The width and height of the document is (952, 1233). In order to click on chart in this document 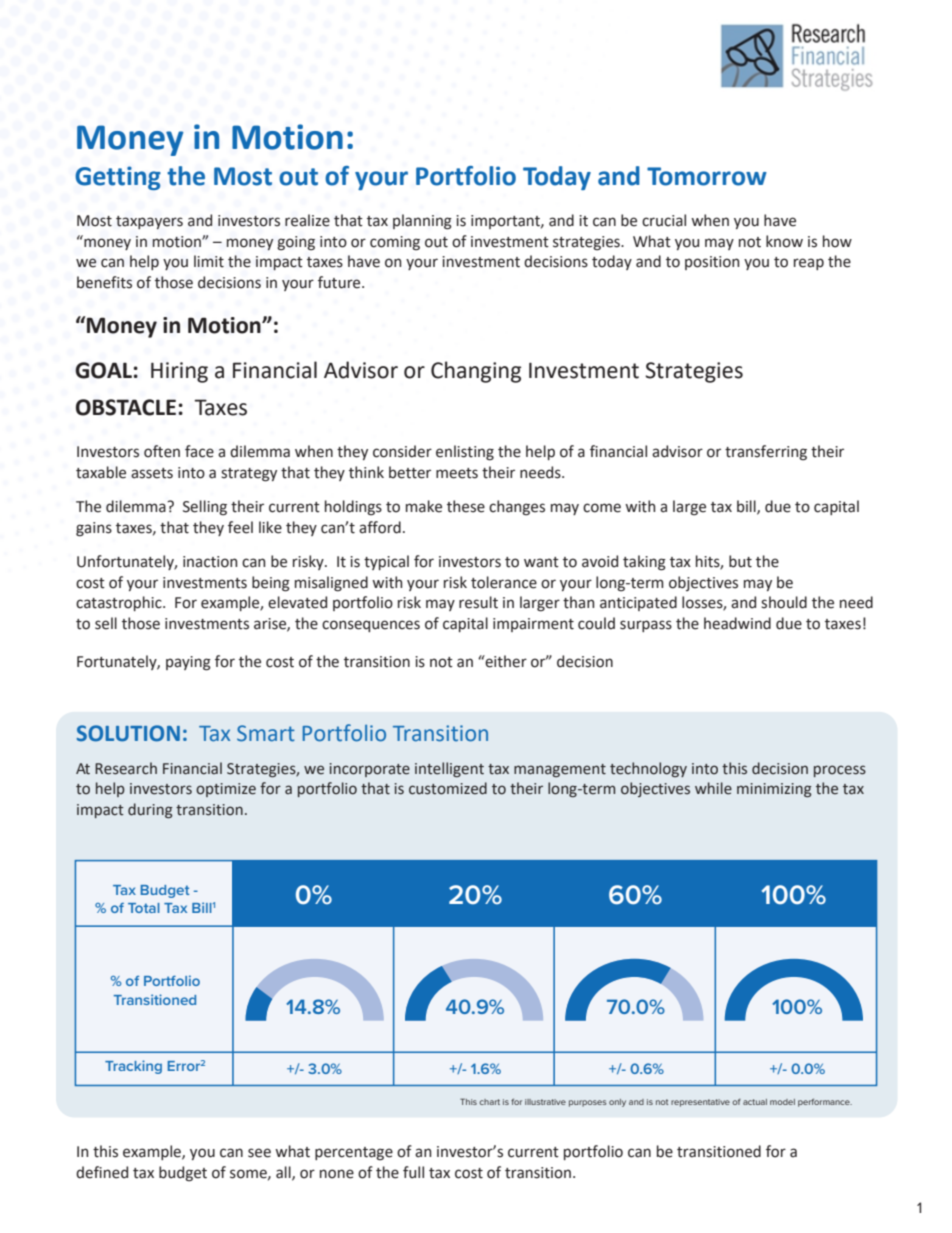, I will do `click(489, 1102)`.
